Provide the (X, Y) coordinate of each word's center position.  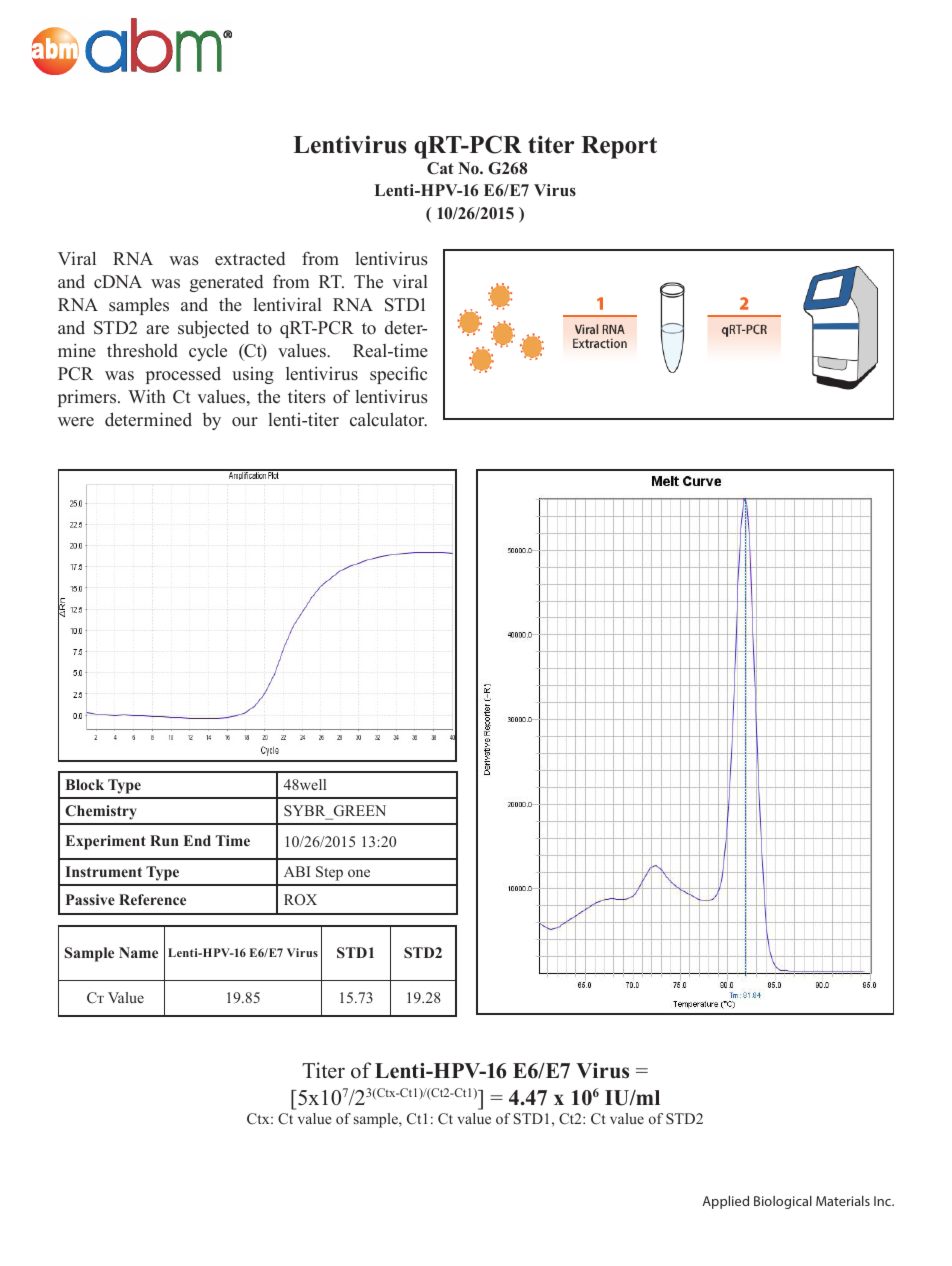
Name (138, 952)
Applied (725, 1202)
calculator (388, 419)
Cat (440, 168)
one (359, 873)
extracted (250, 259)
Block (85, 784)
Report (619, 147)
